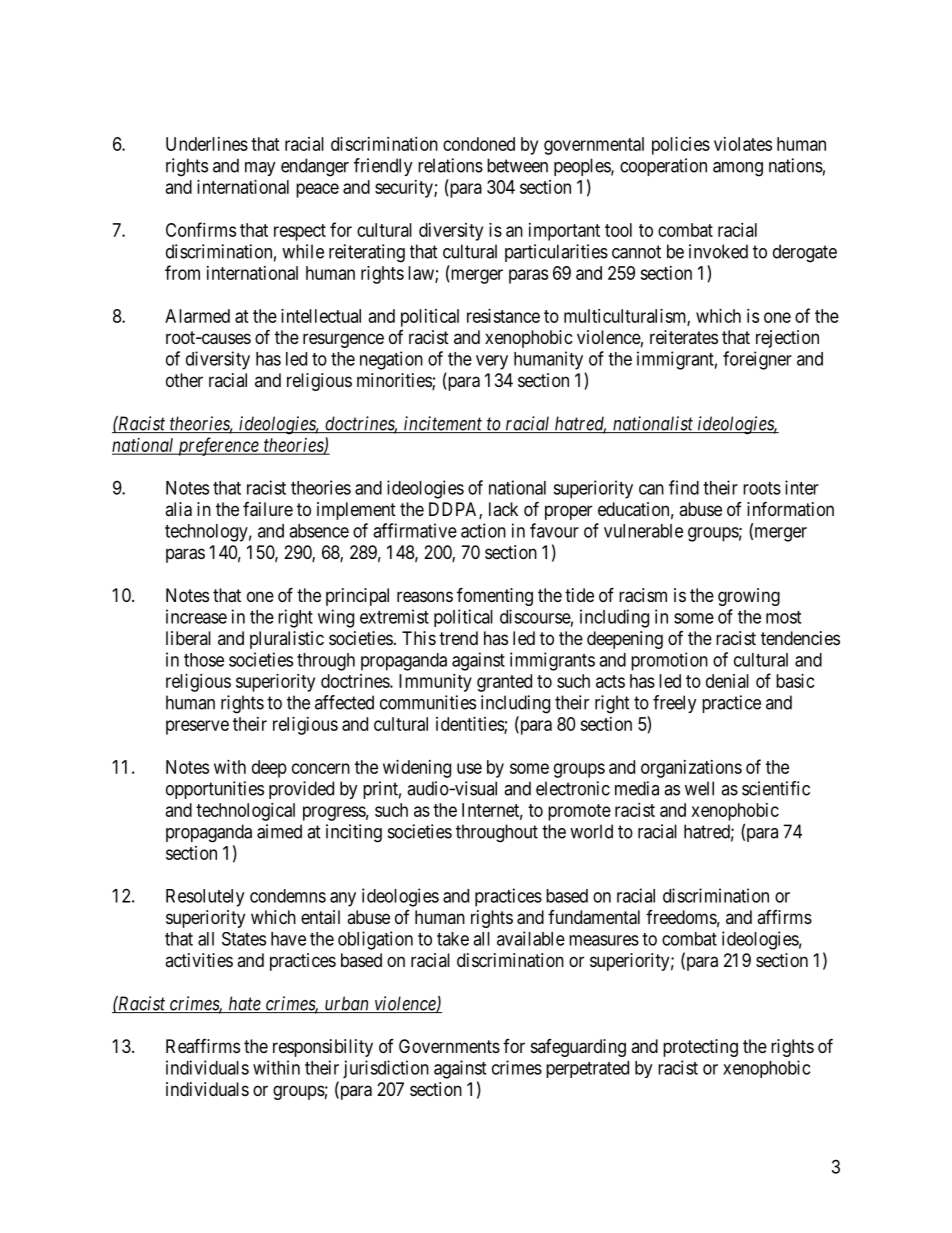 Image resolution: width=952 pixels, height=1233 pixels. What do you see at coordinates (579, 812) in the document?
I see `promote` at bounding box center [579, 812].
